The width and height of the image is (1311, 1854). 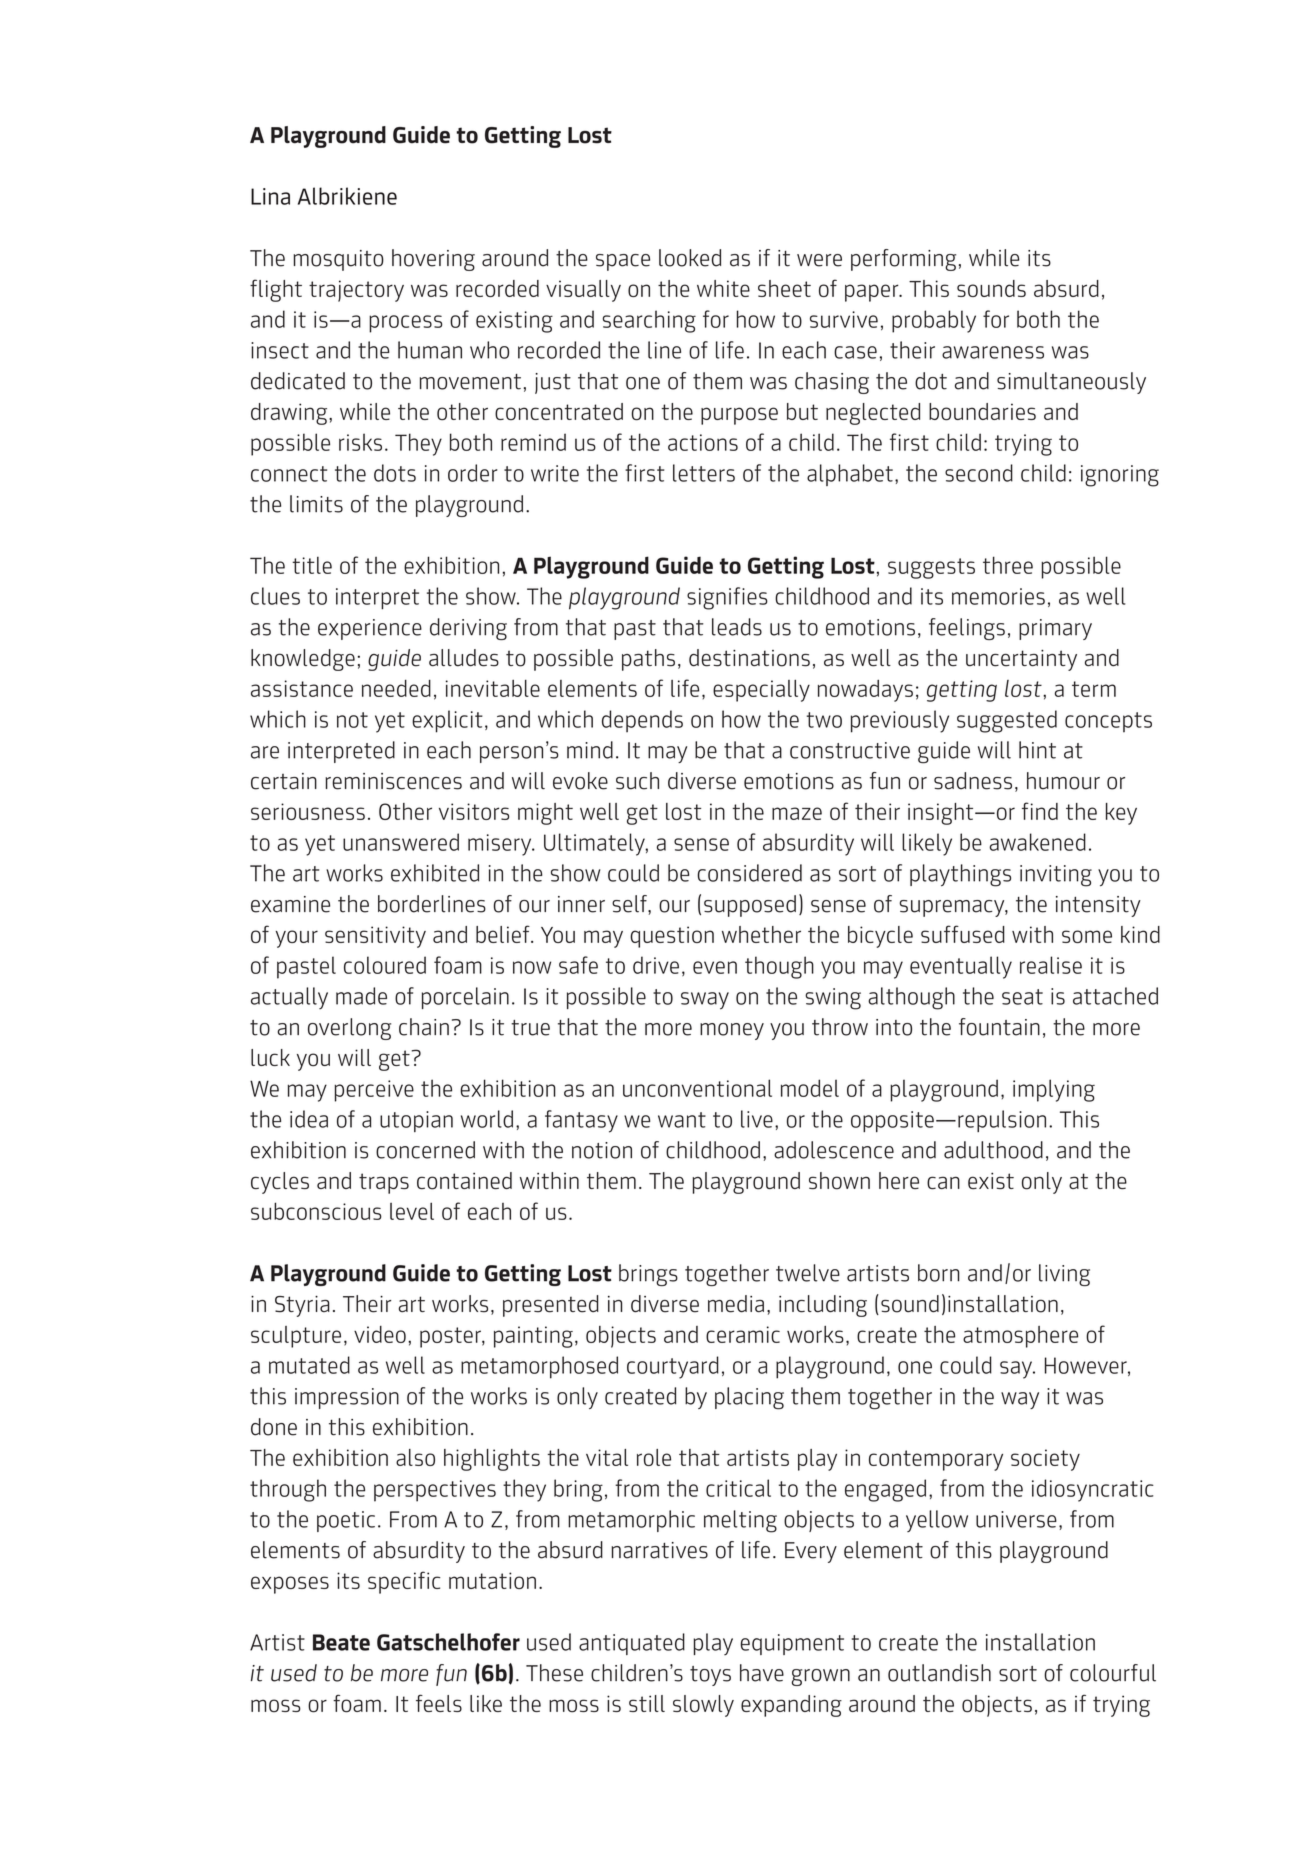 What do you see at coordinates (672, 937) in the image?
I see `question` at bounding box center [672, 937].
